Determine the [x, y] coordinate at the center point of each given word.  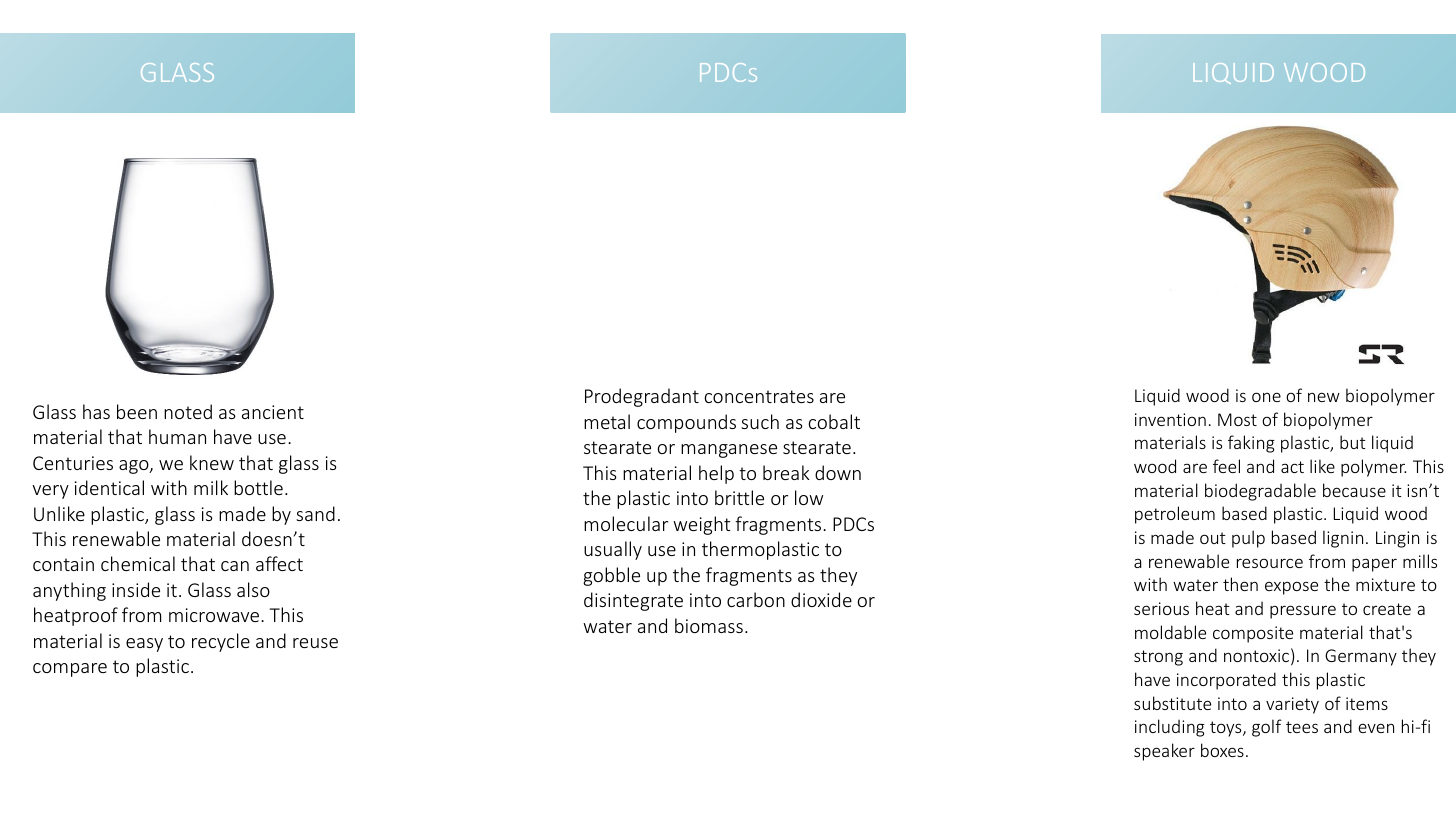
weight [702, 525]
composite [1253, 634]
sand [315, 513]
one [1266, 397]
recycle [221, 642]
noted [188, 411]
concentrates [759, 396]
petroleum [1175, 515]
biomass [709, 625]
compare [70, 670]
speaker [1164, 752]
